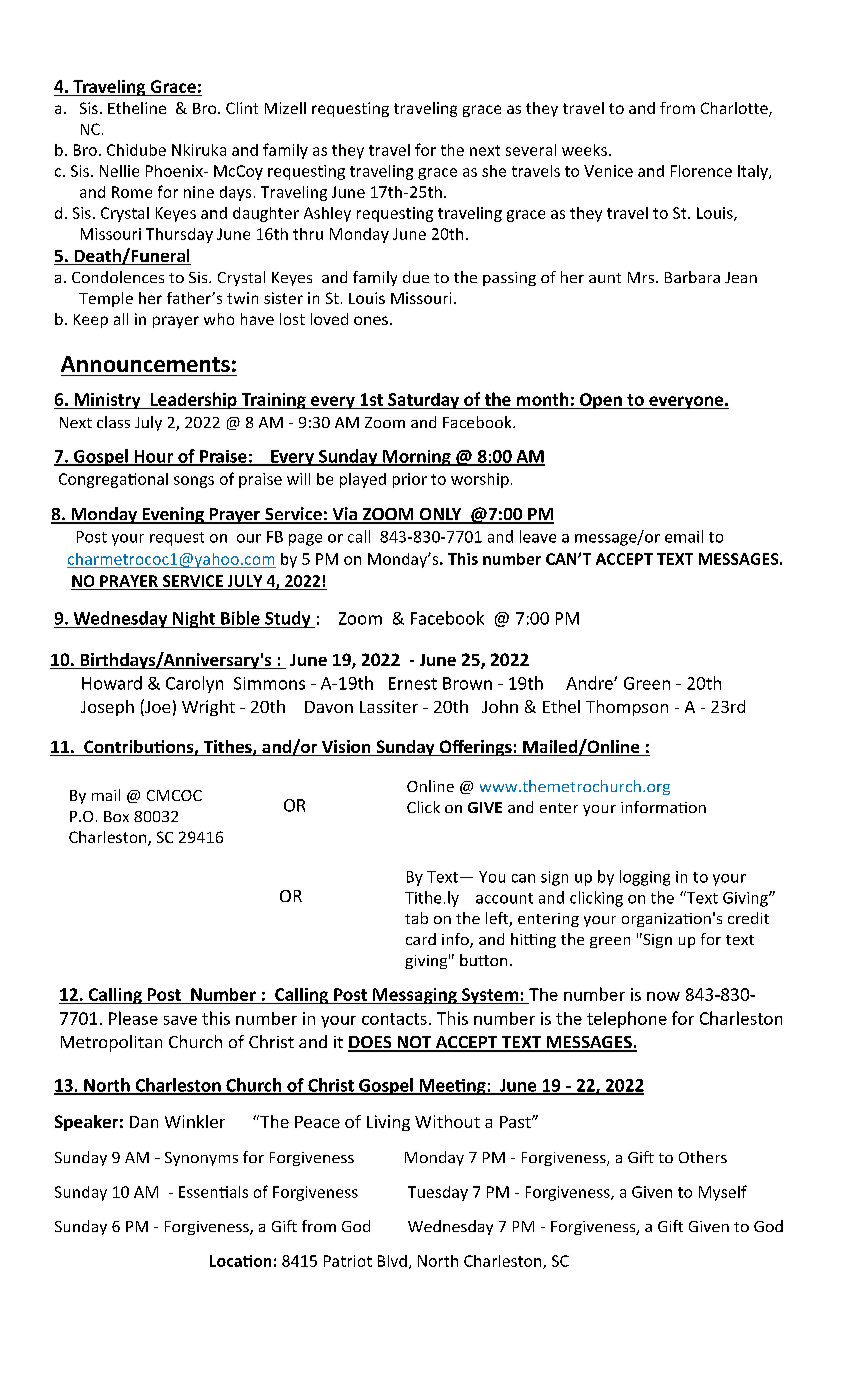  What do you see at coordinates (119, 171) in the screenshot?
I see `Nellie` at bounding box center [119, 171].
